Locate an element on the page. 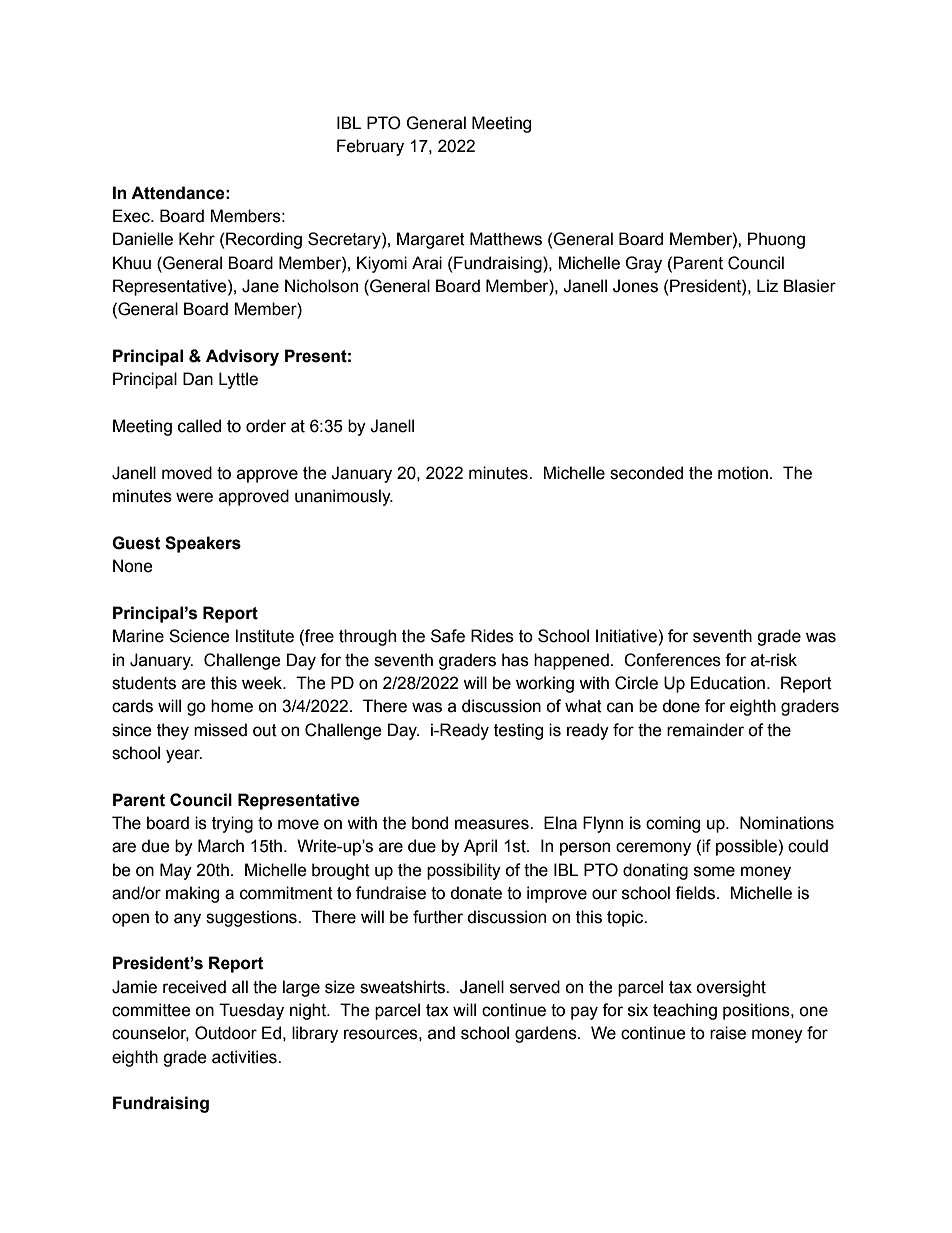 This document has height=1233, width=952. gardens is located at coordinates (547, 1034).
